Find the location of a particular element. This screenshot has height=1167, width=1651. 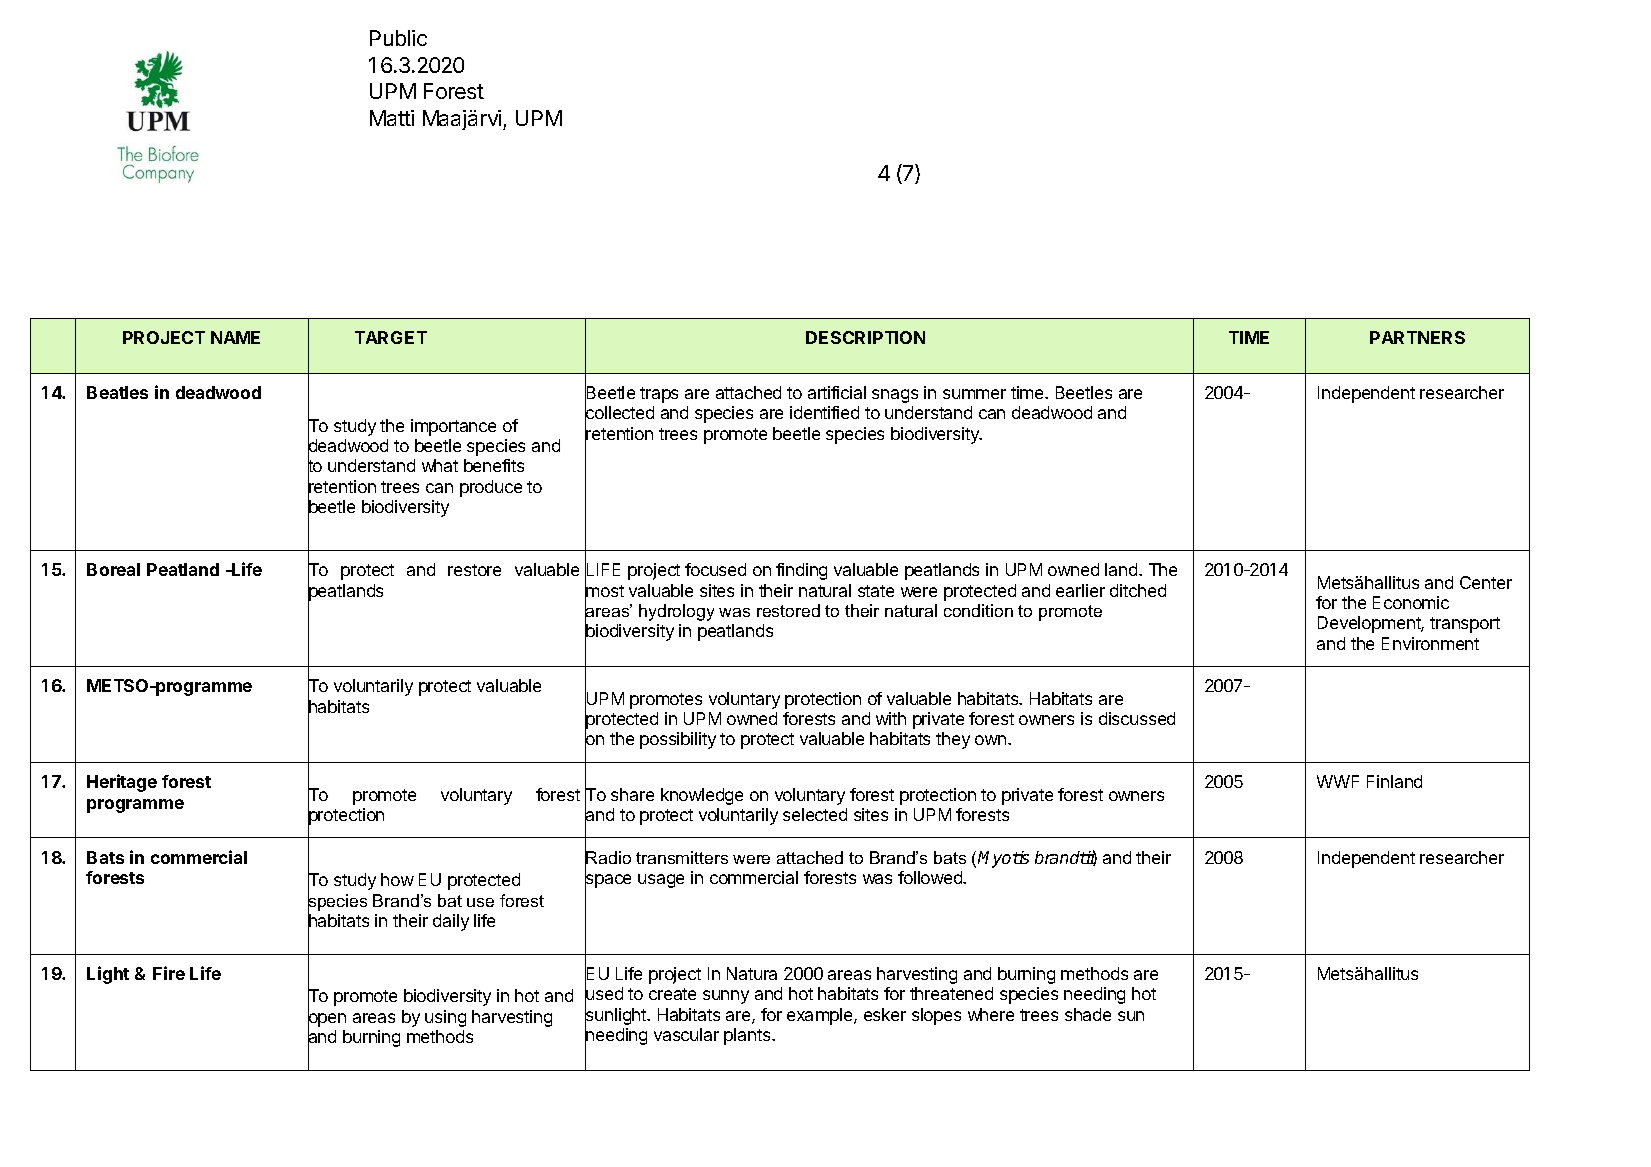

open is located at coordinates (327, 1020).
